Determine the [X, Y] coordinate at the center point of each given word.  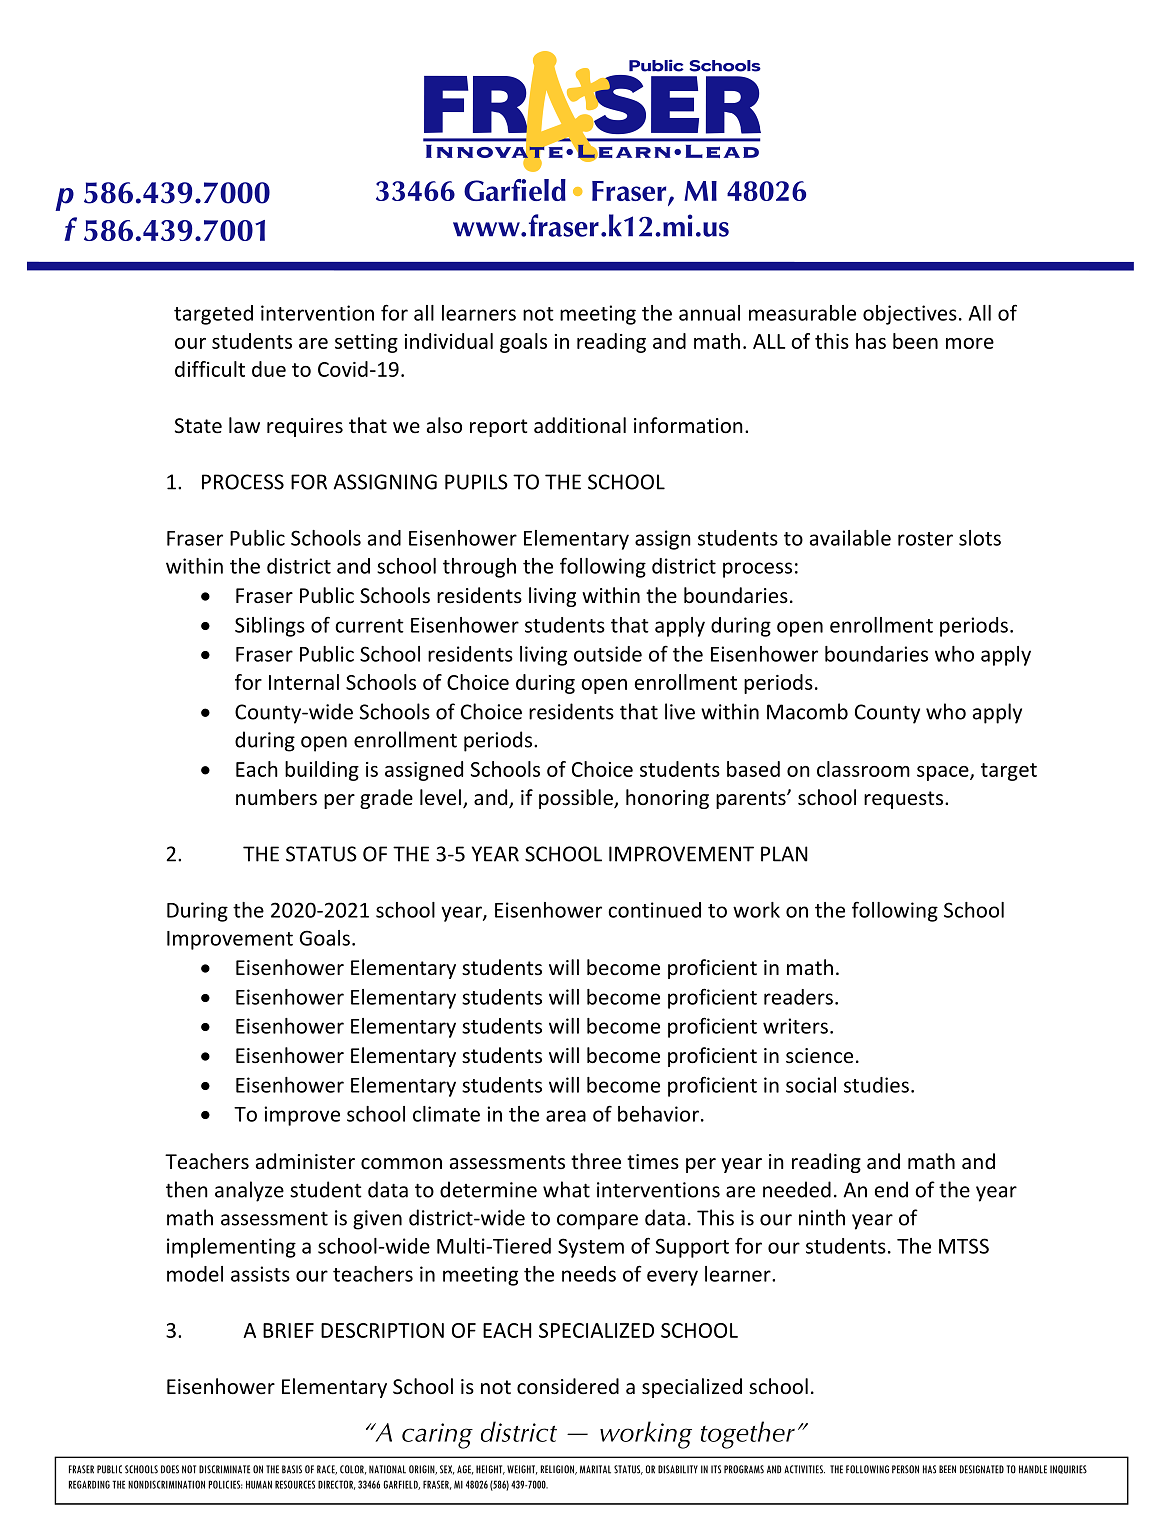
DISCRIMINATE [224, 1469]
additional [580, 425]
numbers [276, 797]
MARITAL [595, 1469]
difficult [210, 369]
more [970, 343]
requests [905, 800]
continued [654, 910]
